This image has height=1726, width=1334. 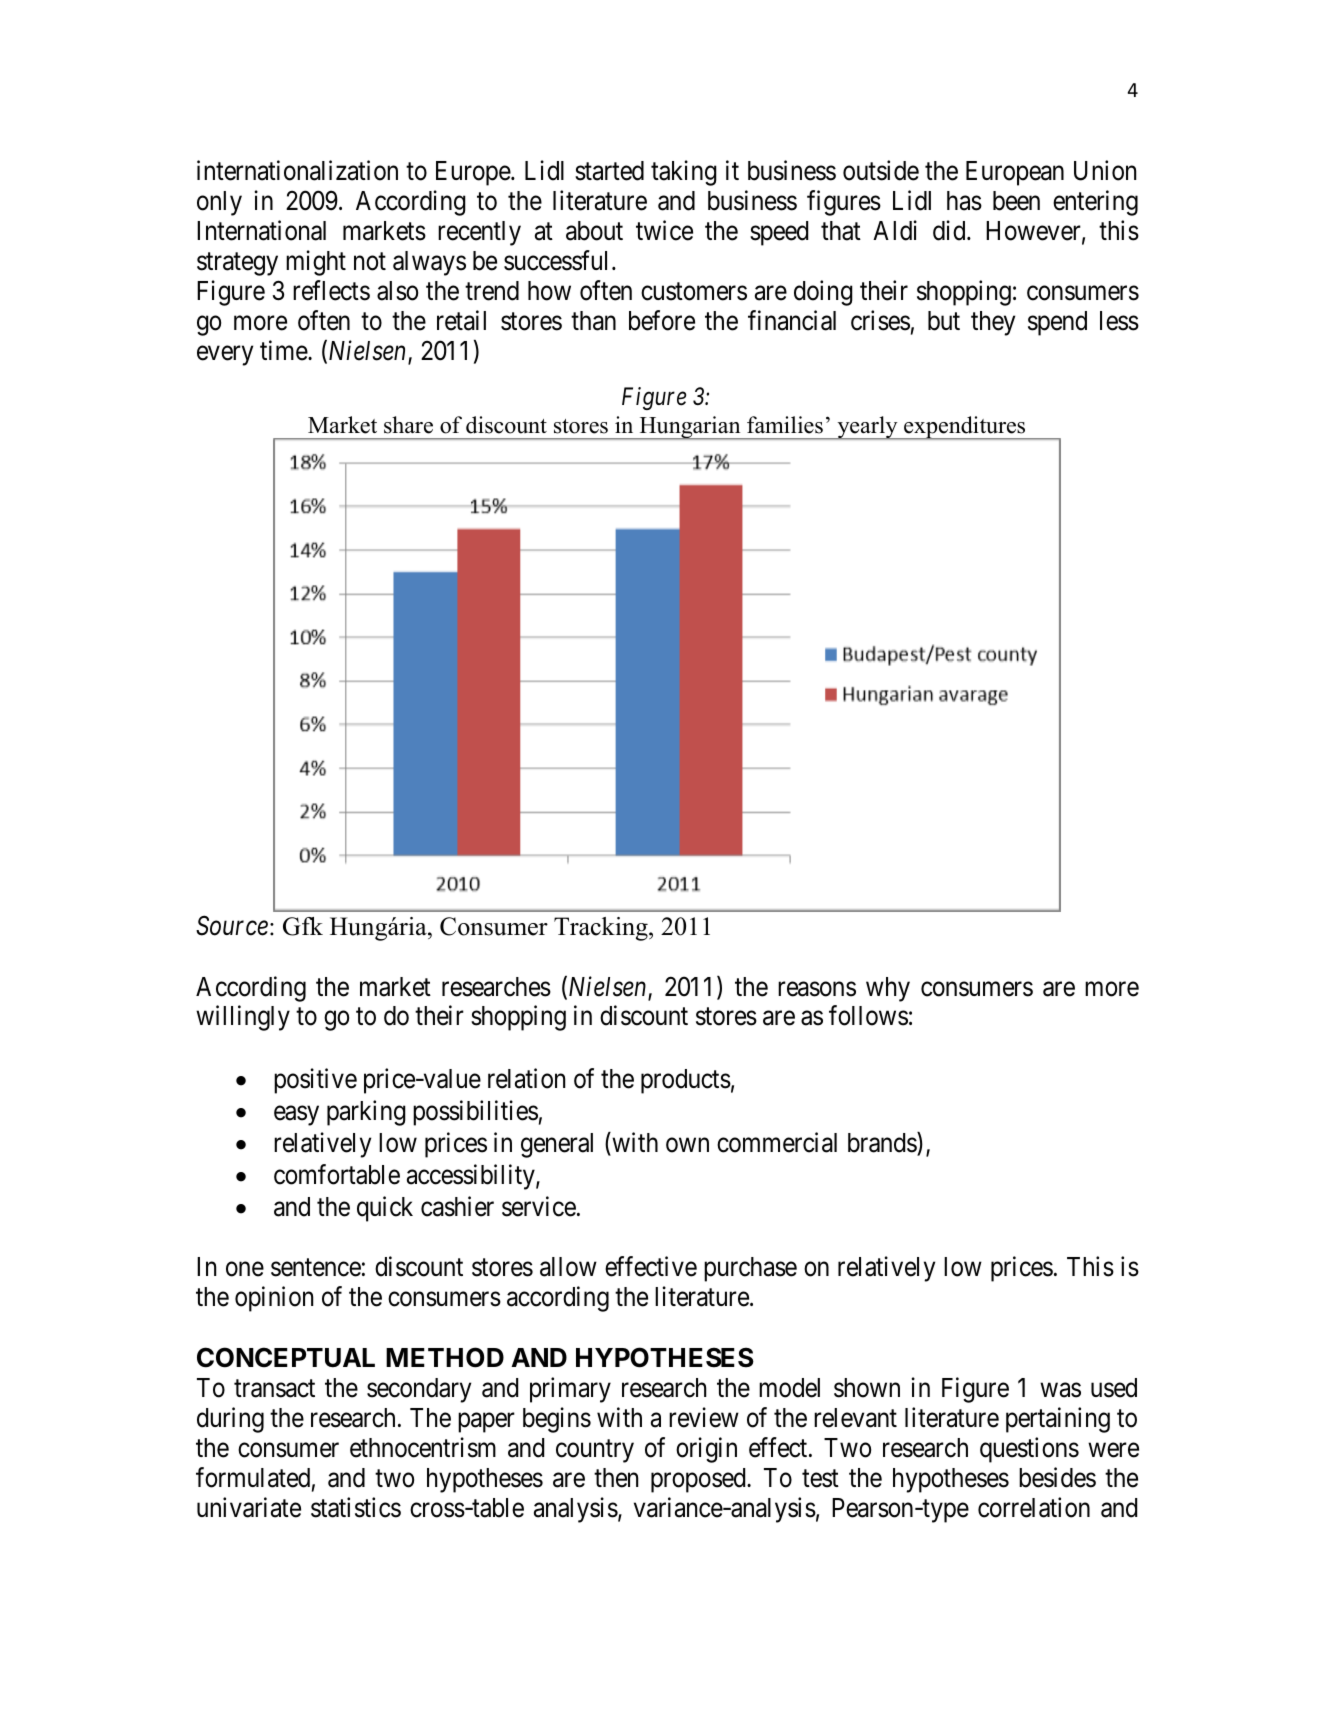 I want to click on univariate, so click(x=249, y=1507).
